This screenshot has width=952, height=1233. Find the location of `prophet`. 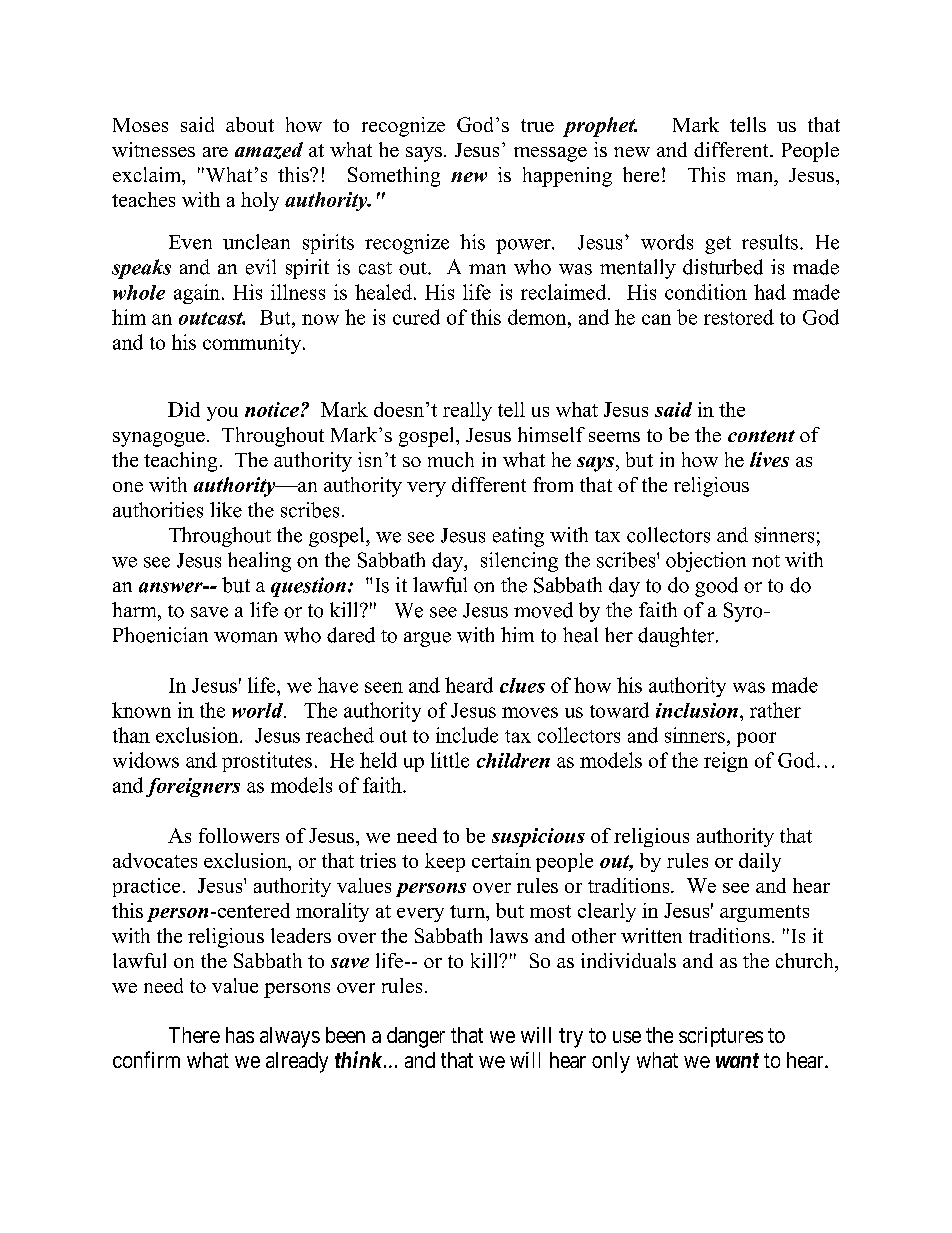

prophet is located at coordinates (600, 127).
